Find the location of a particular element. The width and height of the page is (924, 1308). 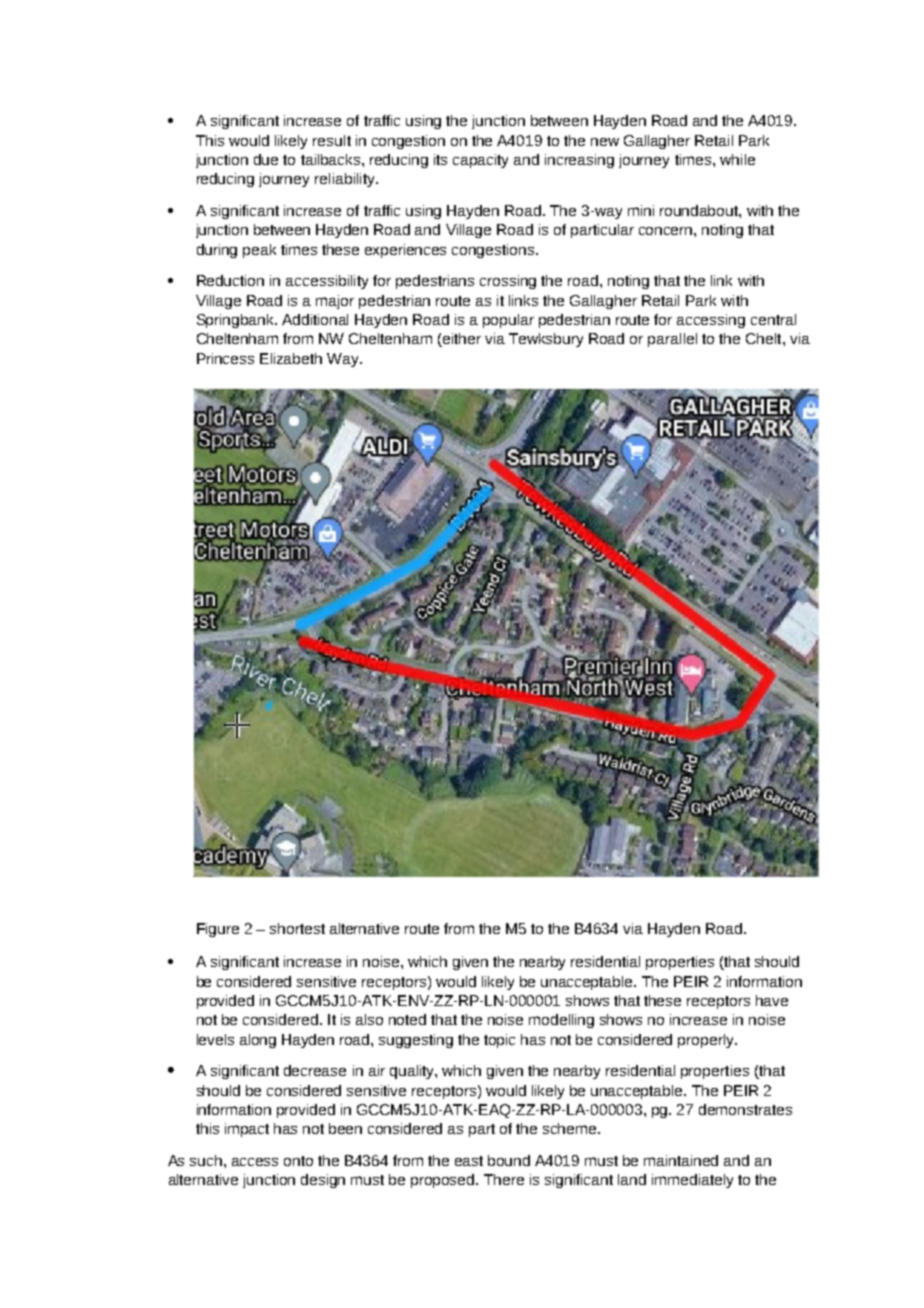

while is located at coordinates (737, 159).
